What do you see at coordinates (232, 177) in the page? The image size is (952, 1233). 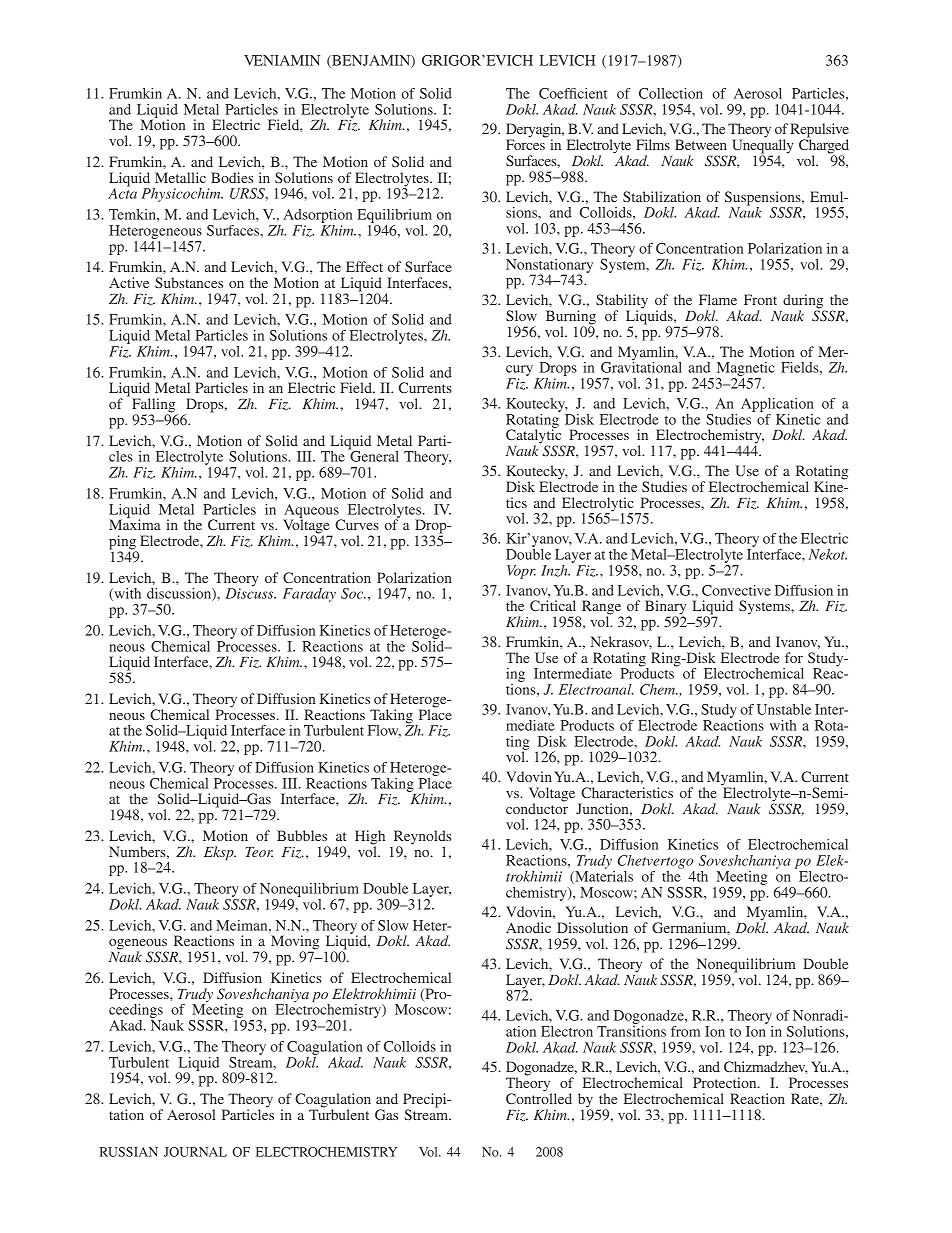 I see `Bodies` at bounding box center [232, 177].
